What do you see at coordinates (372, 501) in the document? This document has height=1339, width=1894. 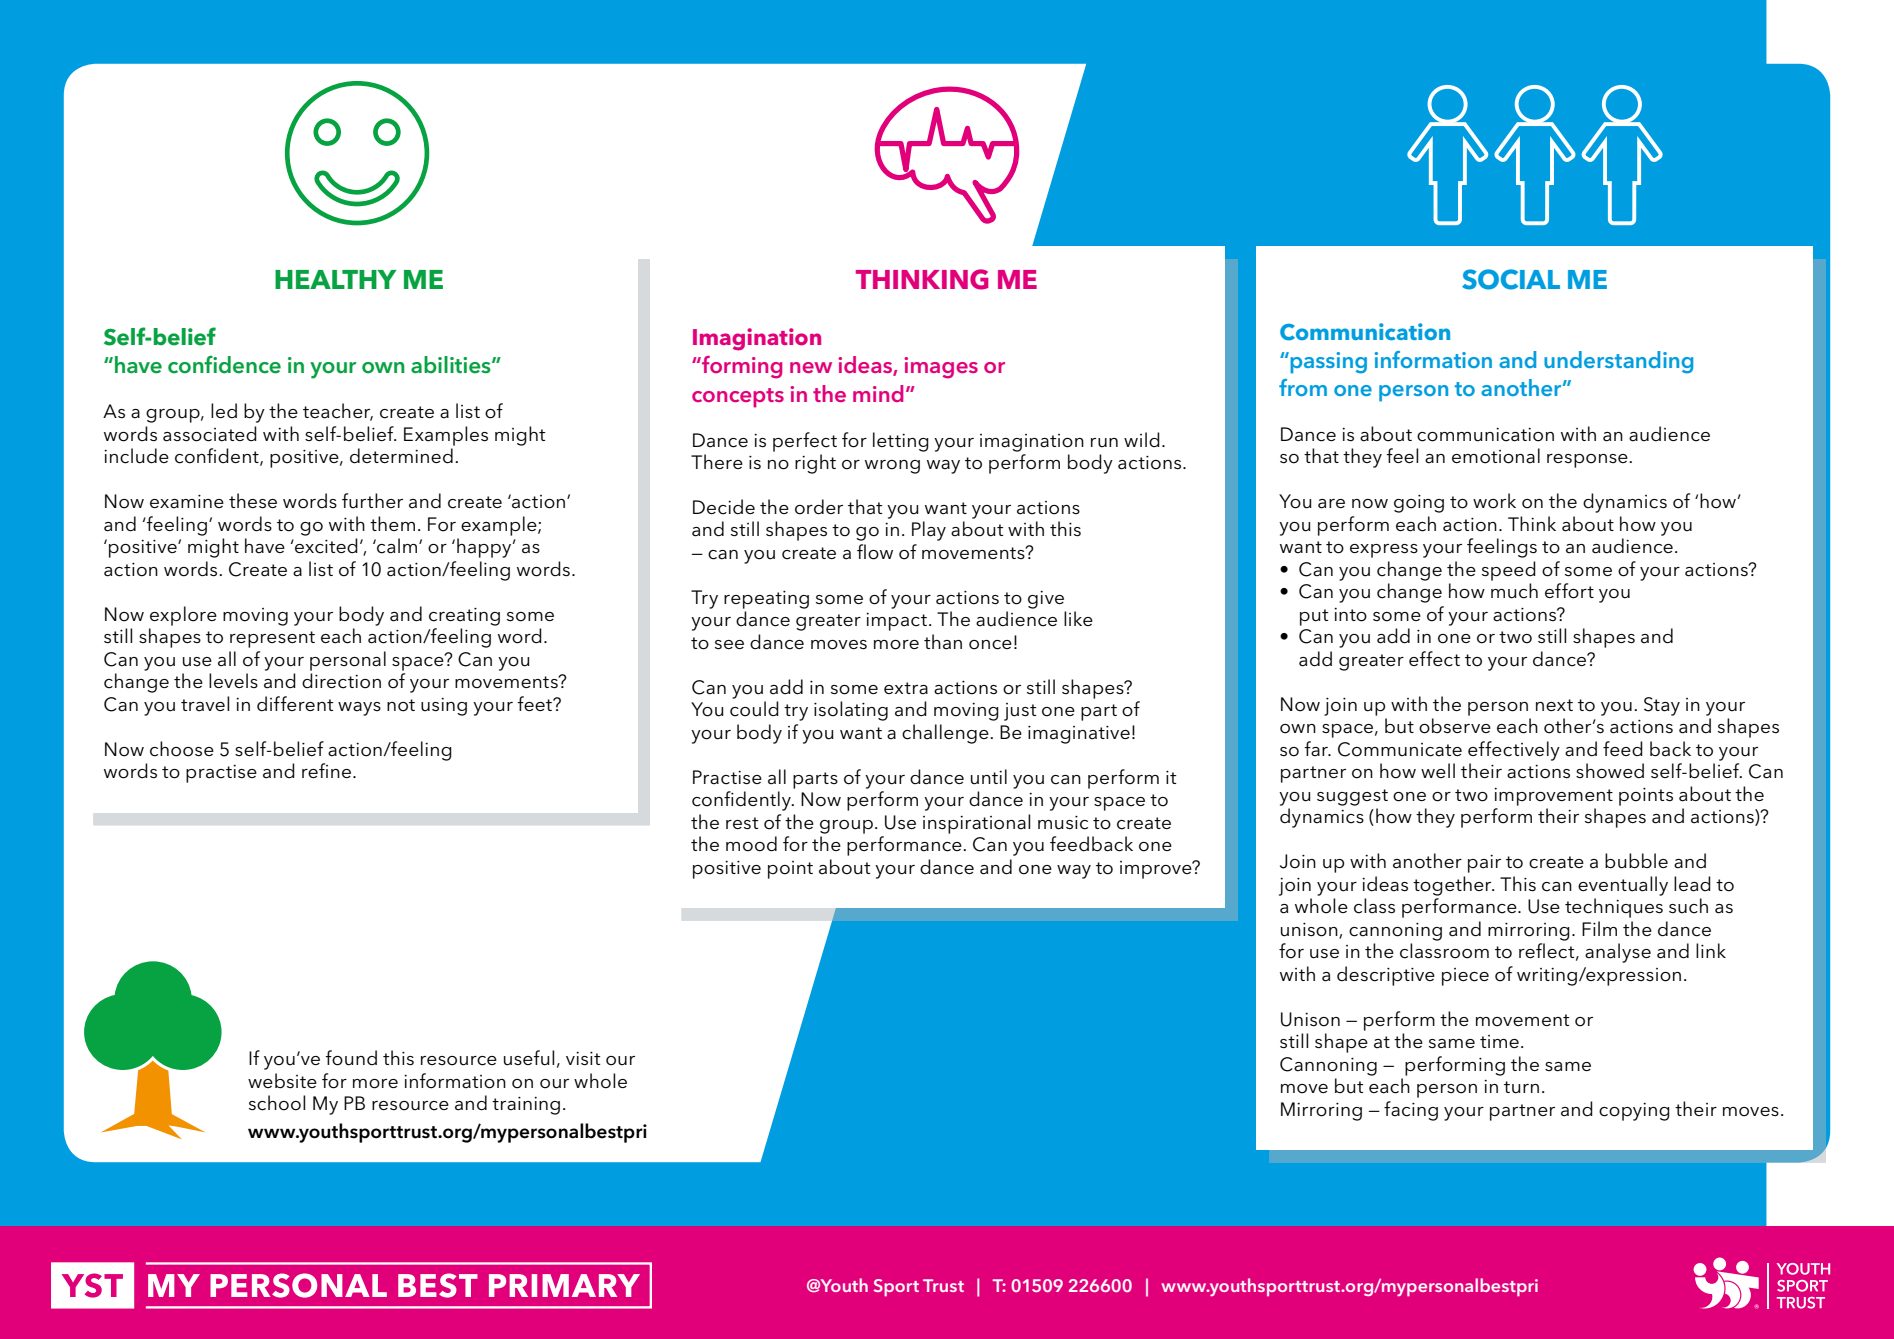 I see `further` at bounding box center [372, 501].
